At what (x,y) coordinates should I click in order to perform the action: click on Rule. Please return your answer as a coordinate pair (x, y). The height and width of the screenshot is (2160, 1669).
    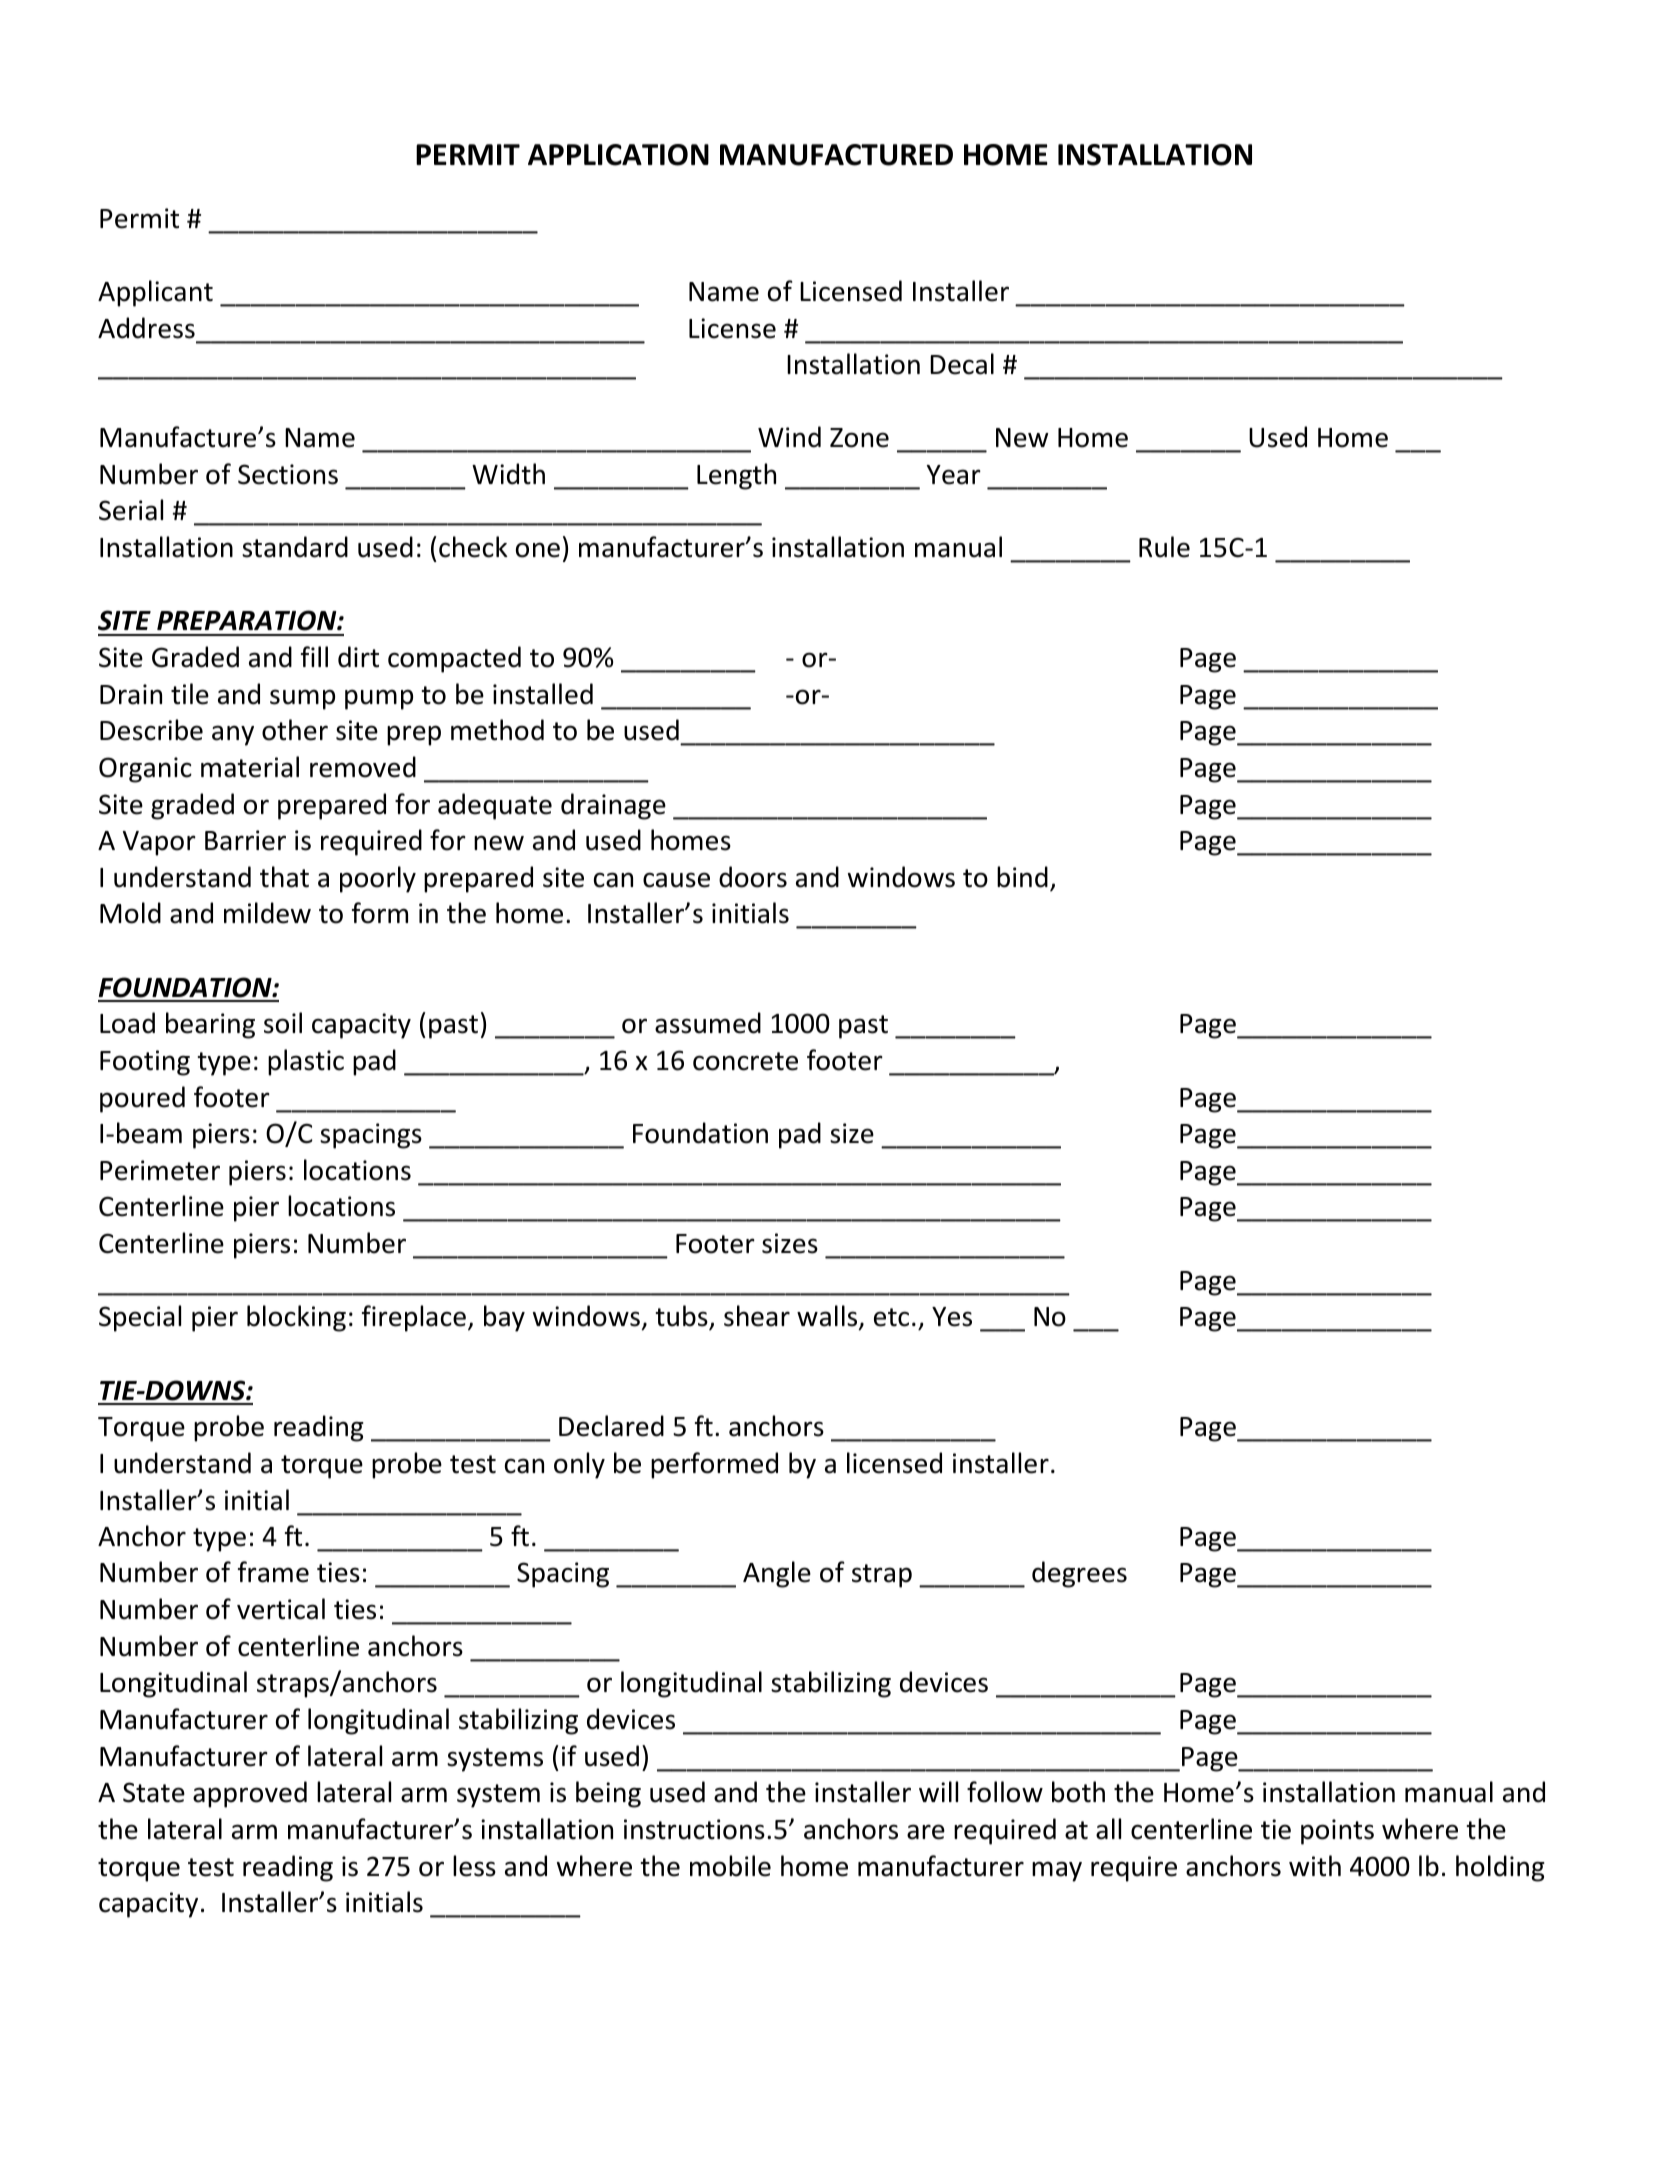
    Looking at the image, I should click on (1164, 547).
